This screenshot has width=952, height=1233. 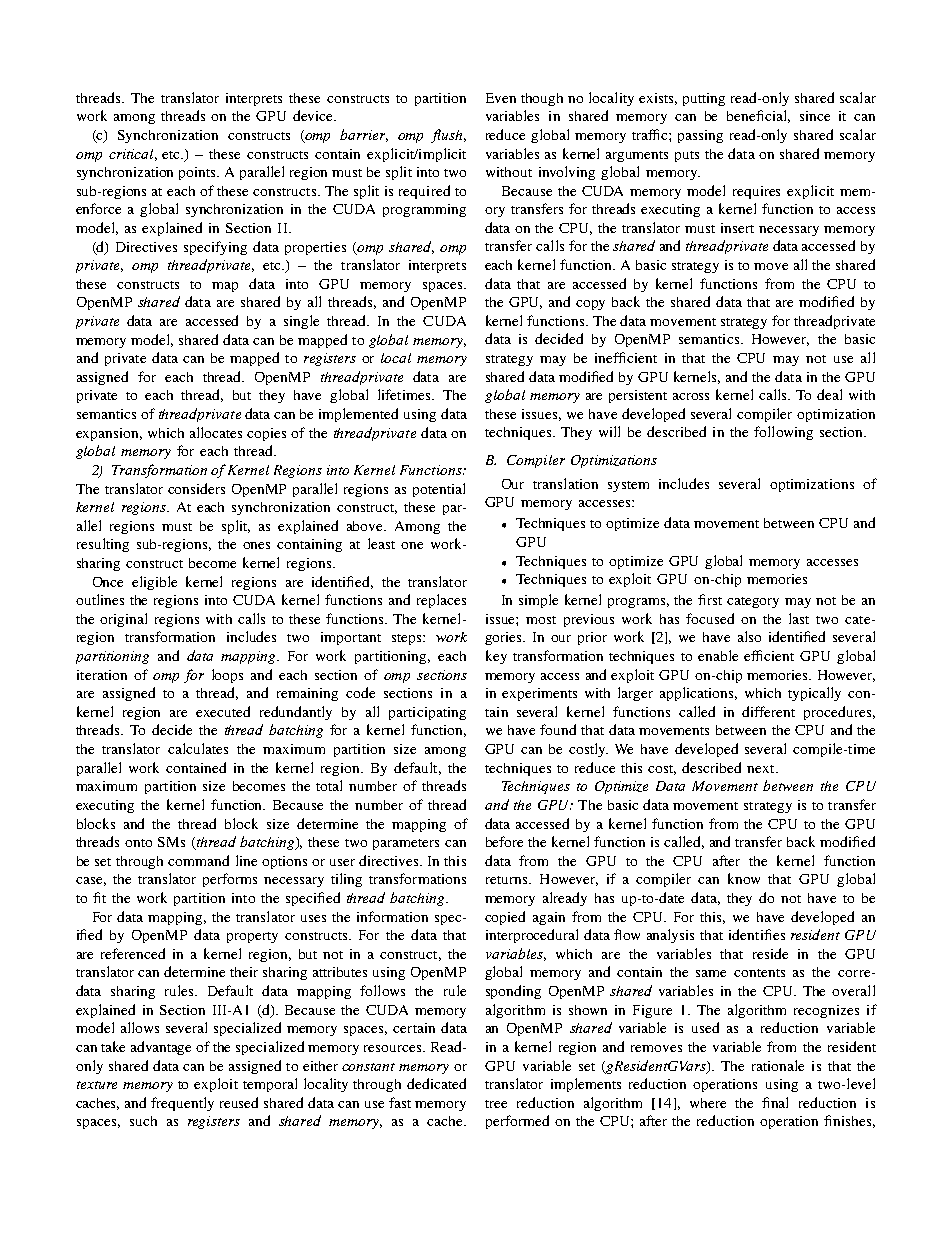 What do you see at coordinates (198, 860) in the screenshot?
I see `command` at bounding box center [198, 860].
